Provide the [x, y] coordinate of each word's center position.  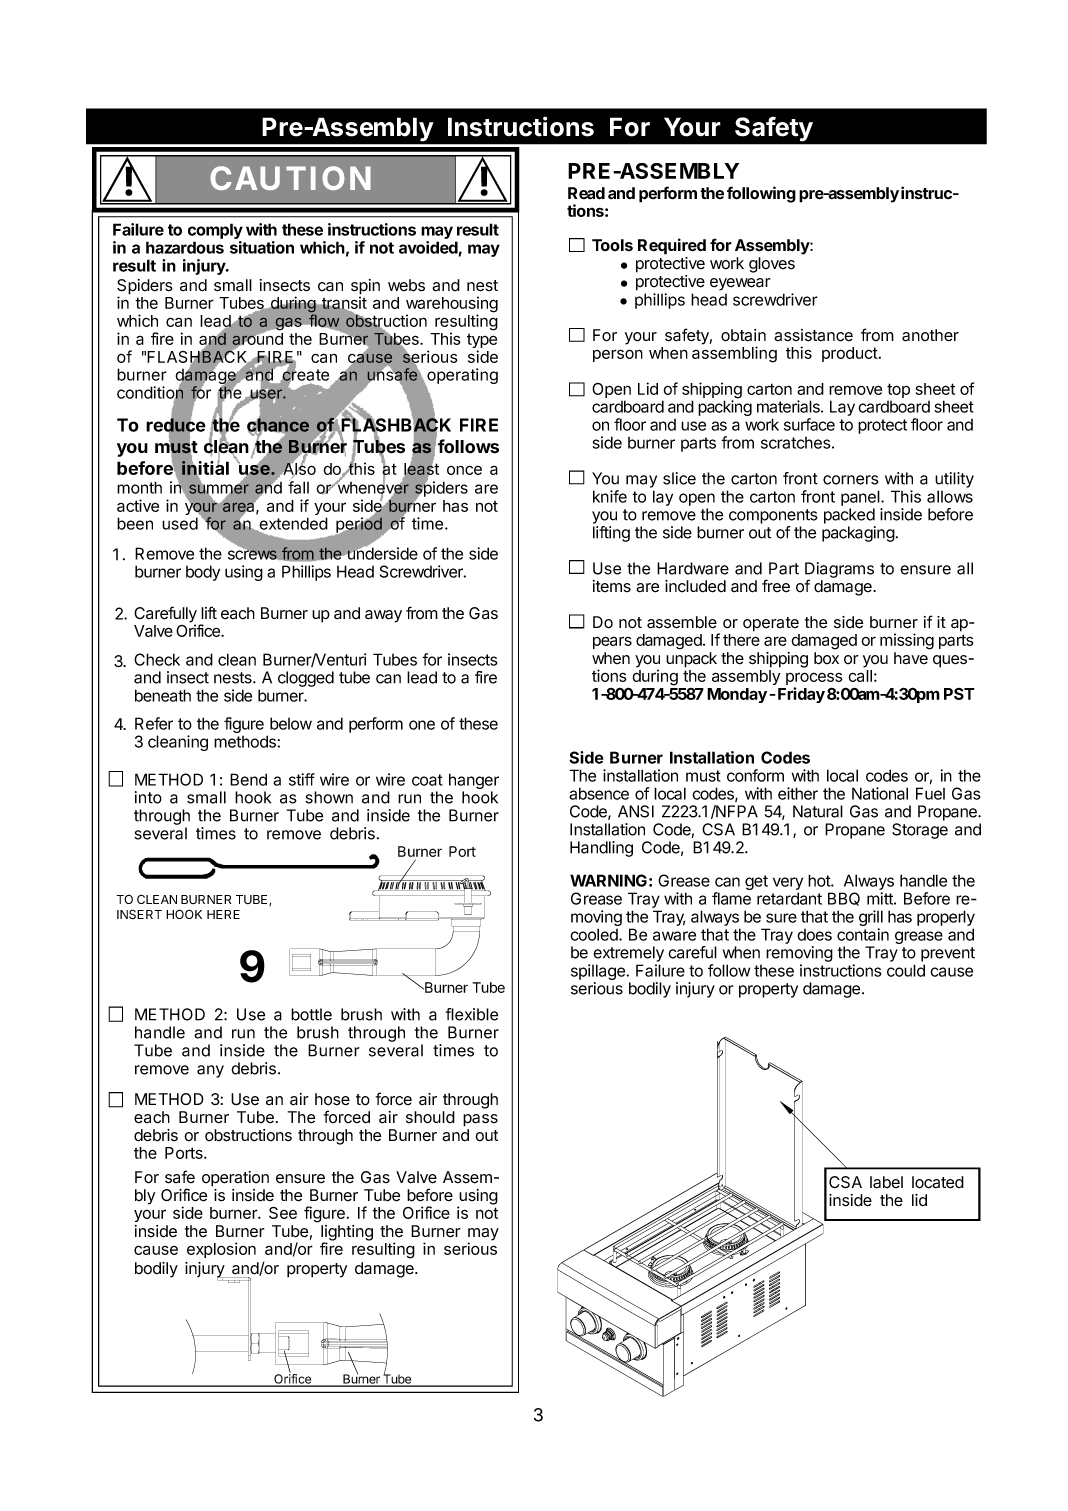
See [283, 1212]
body [203, 573]
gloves [772, 265]
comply [215, 232]
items [612, 586]
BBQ [844, 899]
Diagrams [839, 571]
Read [586, 193]
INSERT [139, 914]
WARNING [608, 880]
